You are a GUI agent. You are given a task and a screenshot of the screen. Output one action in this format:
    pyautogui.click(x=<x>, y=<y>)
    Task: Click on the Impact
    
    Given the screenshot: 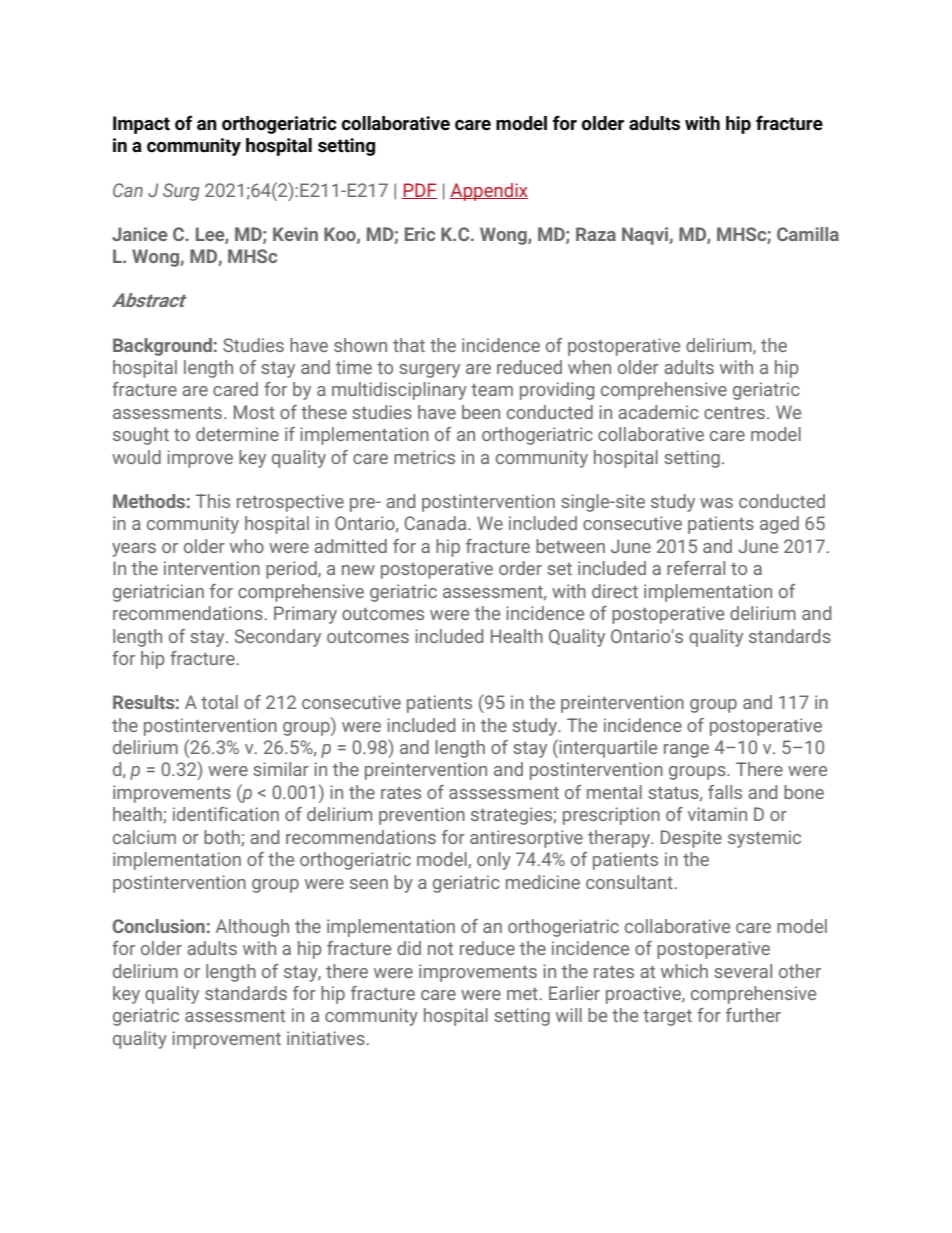 What is the action you would take?
    pyautogui.click(x=141, y=125)
